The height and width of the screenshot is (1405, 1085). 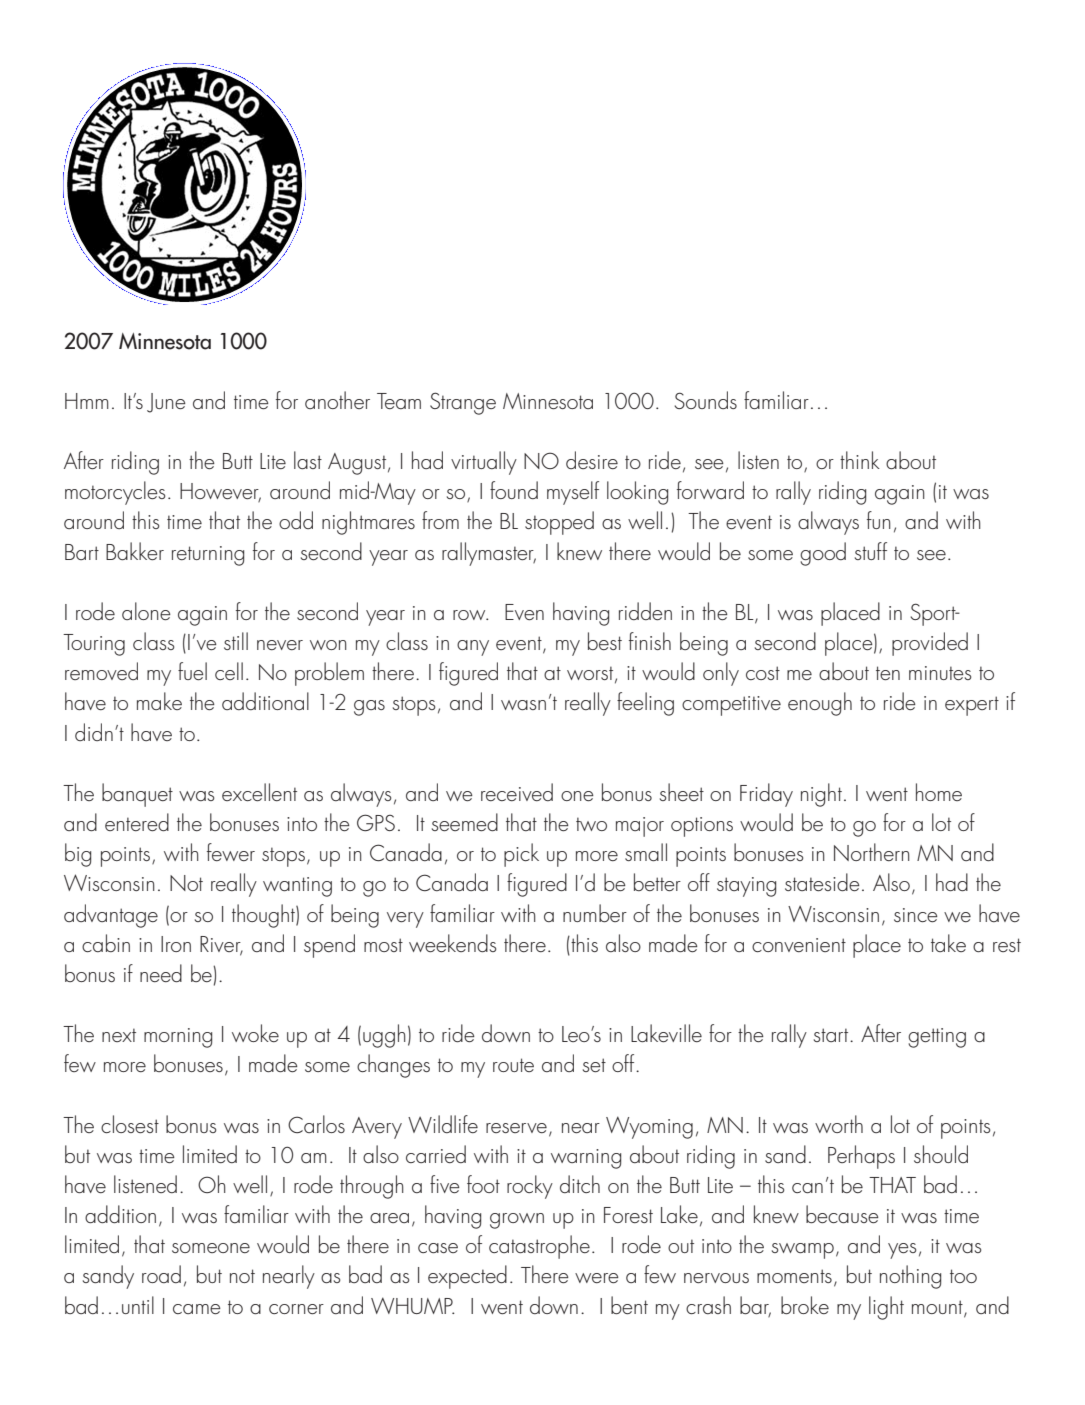 I want to click on nothing, so click(x=910, y=1277).
